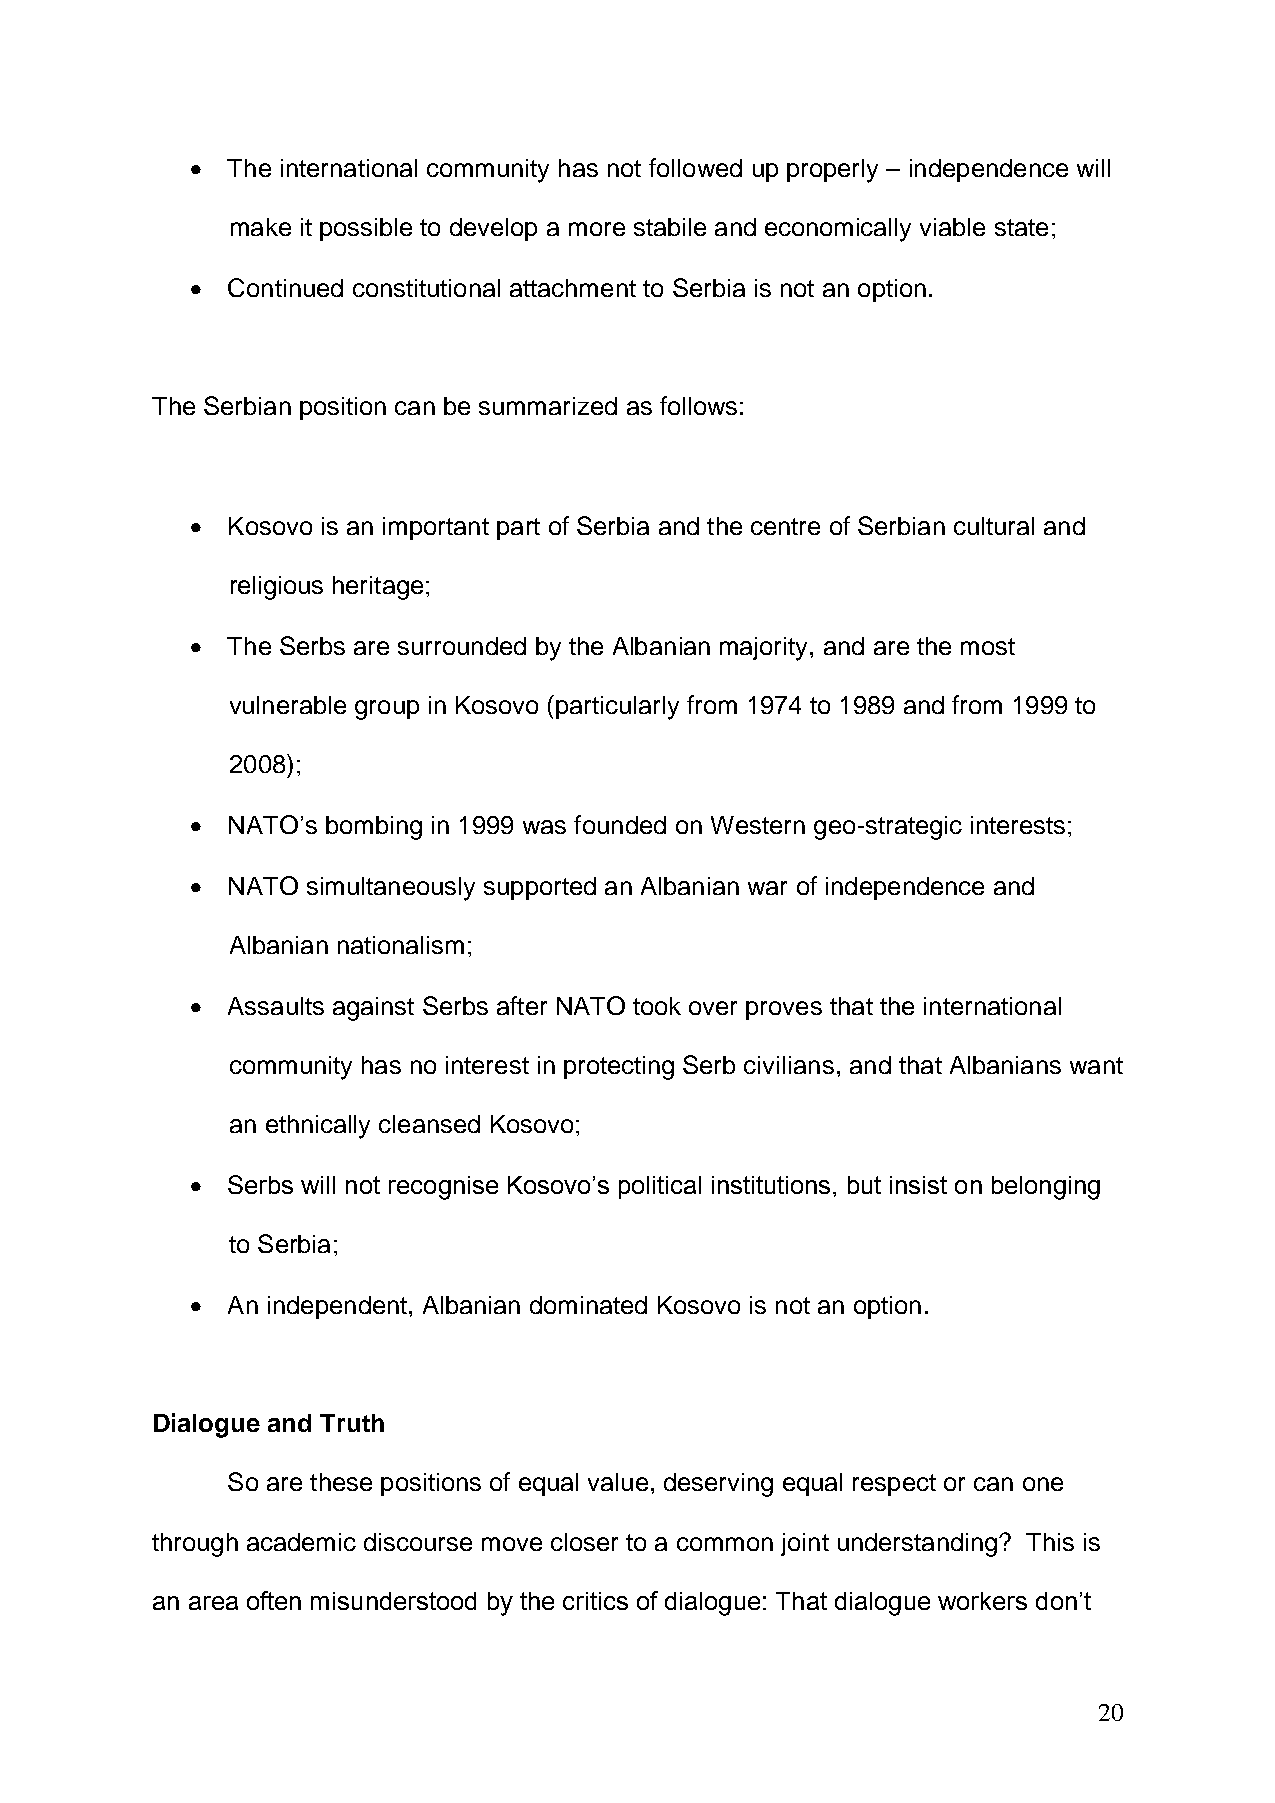 This page has width=1275, height=1803. Describe the element at coordinates (301, 1542) in the page. I see `academic` at that location.
